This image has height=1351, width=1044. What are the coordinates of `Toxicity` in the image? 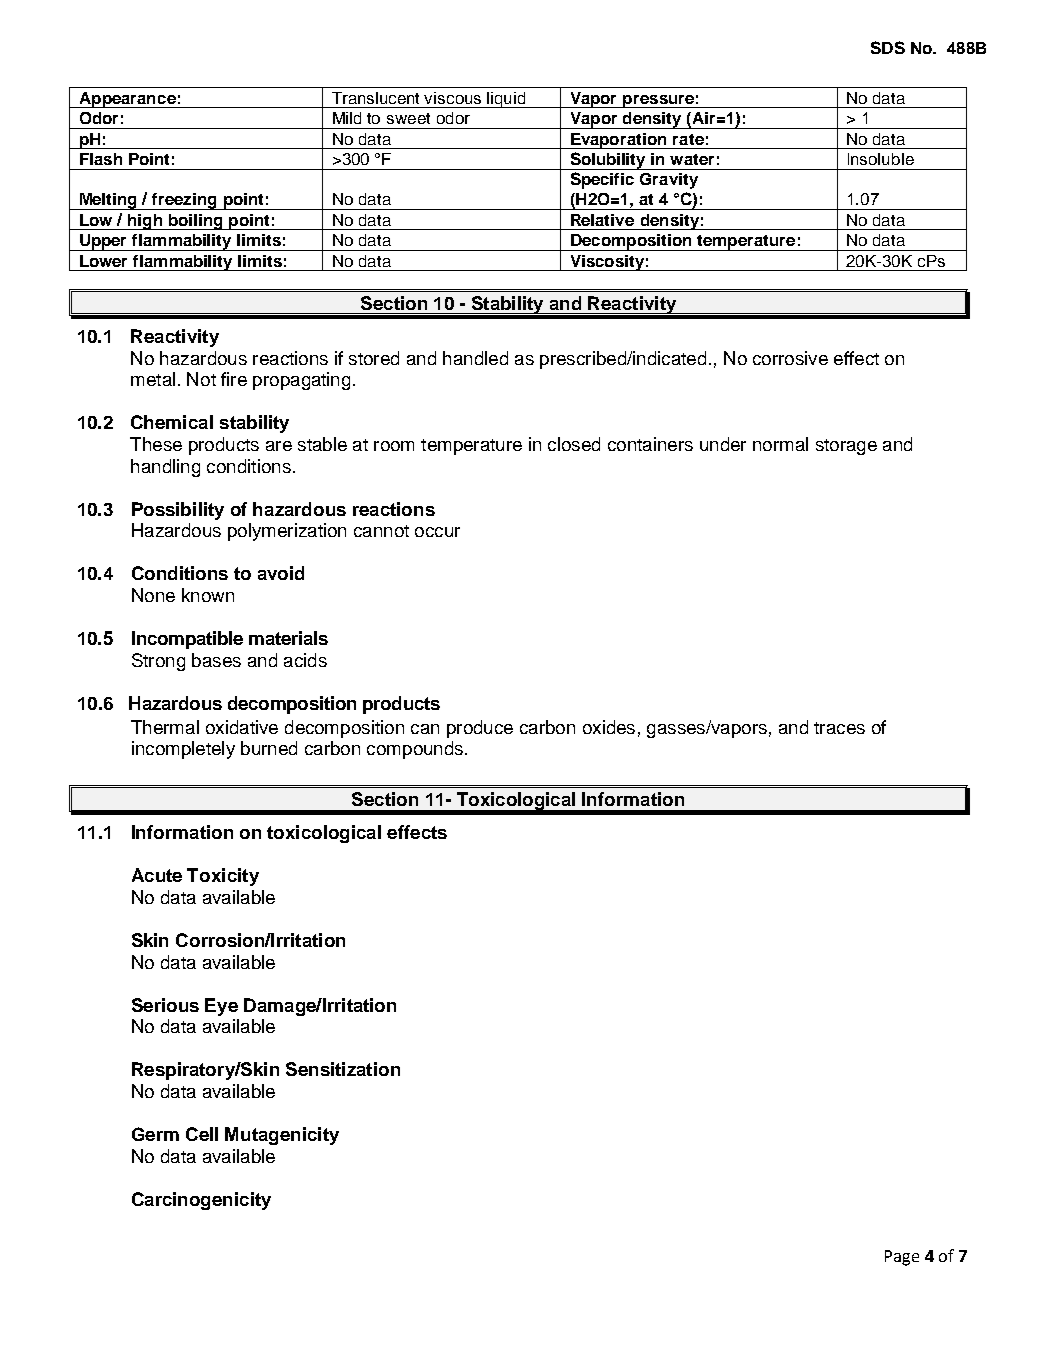 It's located at (223, 877).
